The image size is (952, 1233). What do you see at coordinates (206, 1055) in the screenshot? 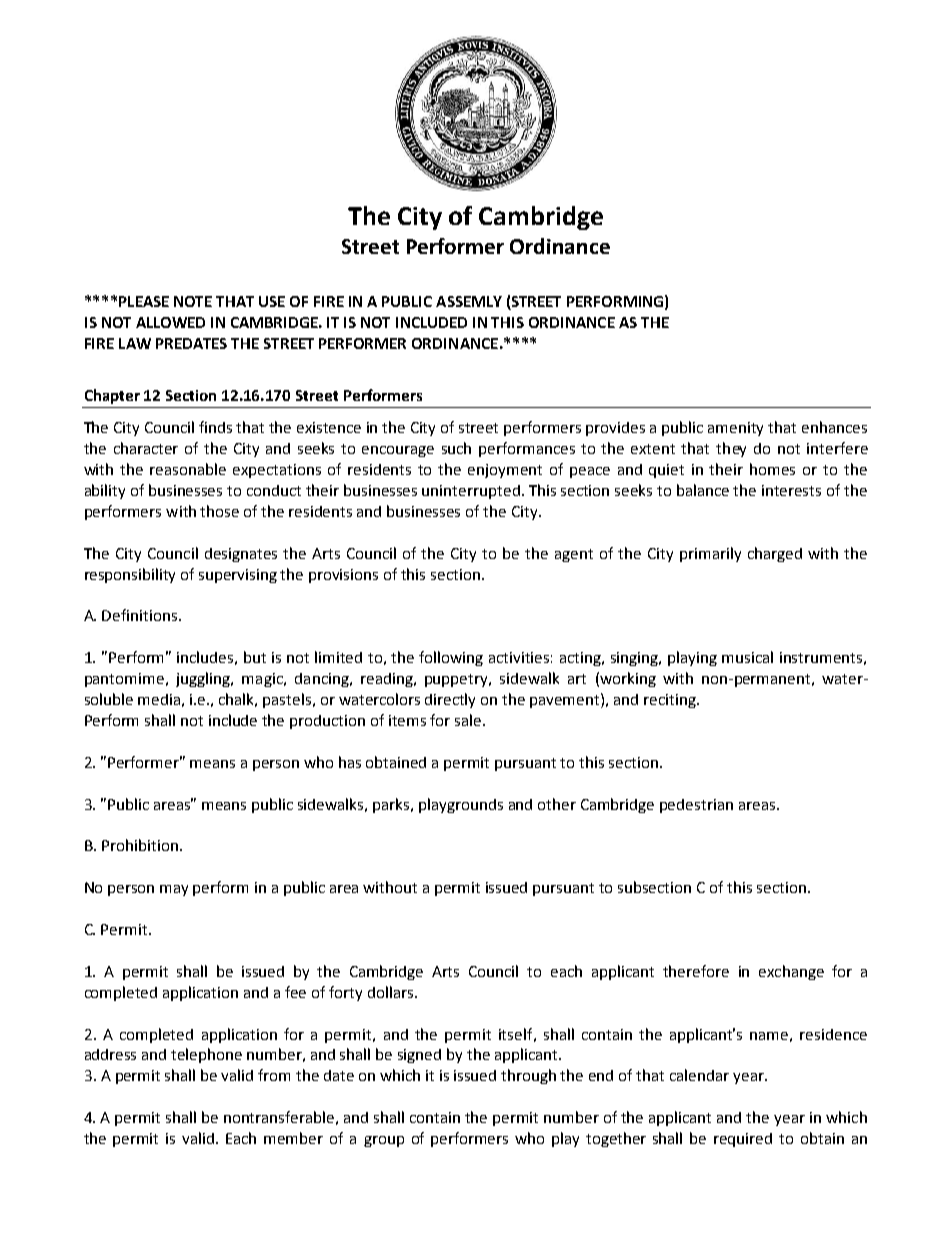
I see `telephone` at bounding box center [206, 1055].
